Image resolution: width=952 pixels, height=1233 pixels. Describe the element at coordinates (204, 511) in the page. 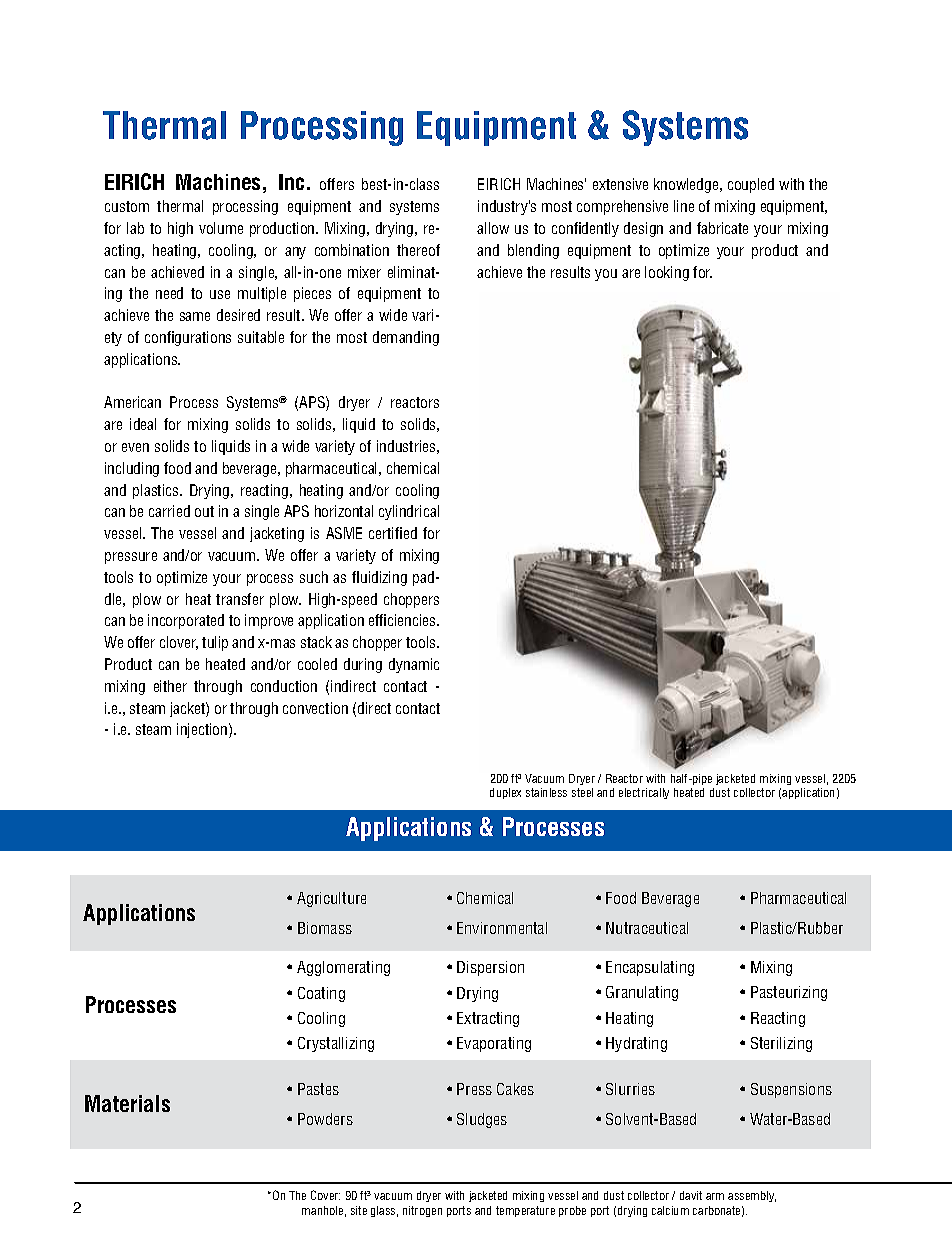

I see `out` at that location.
